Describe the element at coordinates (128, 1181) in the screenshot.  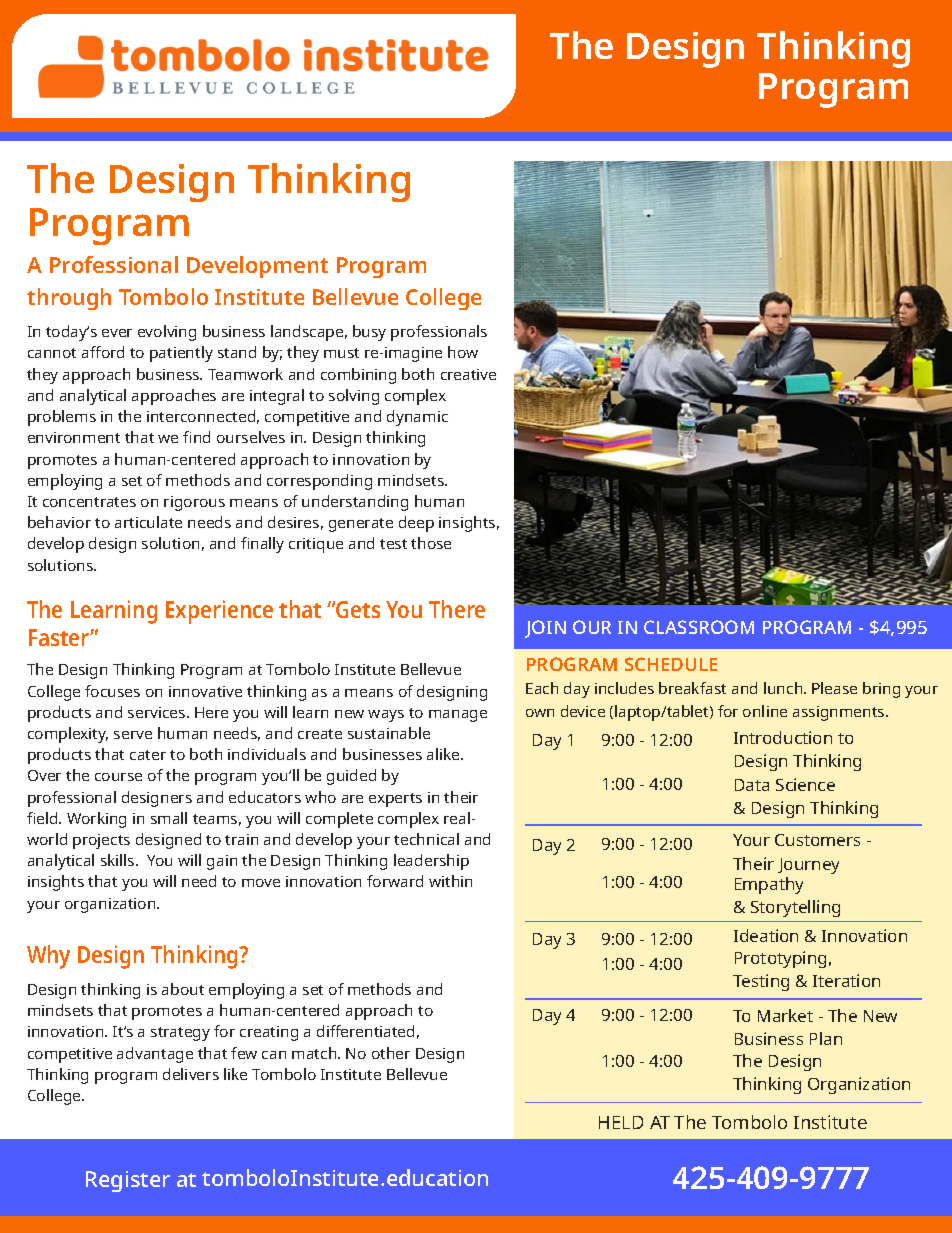
I see `Register` at that location.
